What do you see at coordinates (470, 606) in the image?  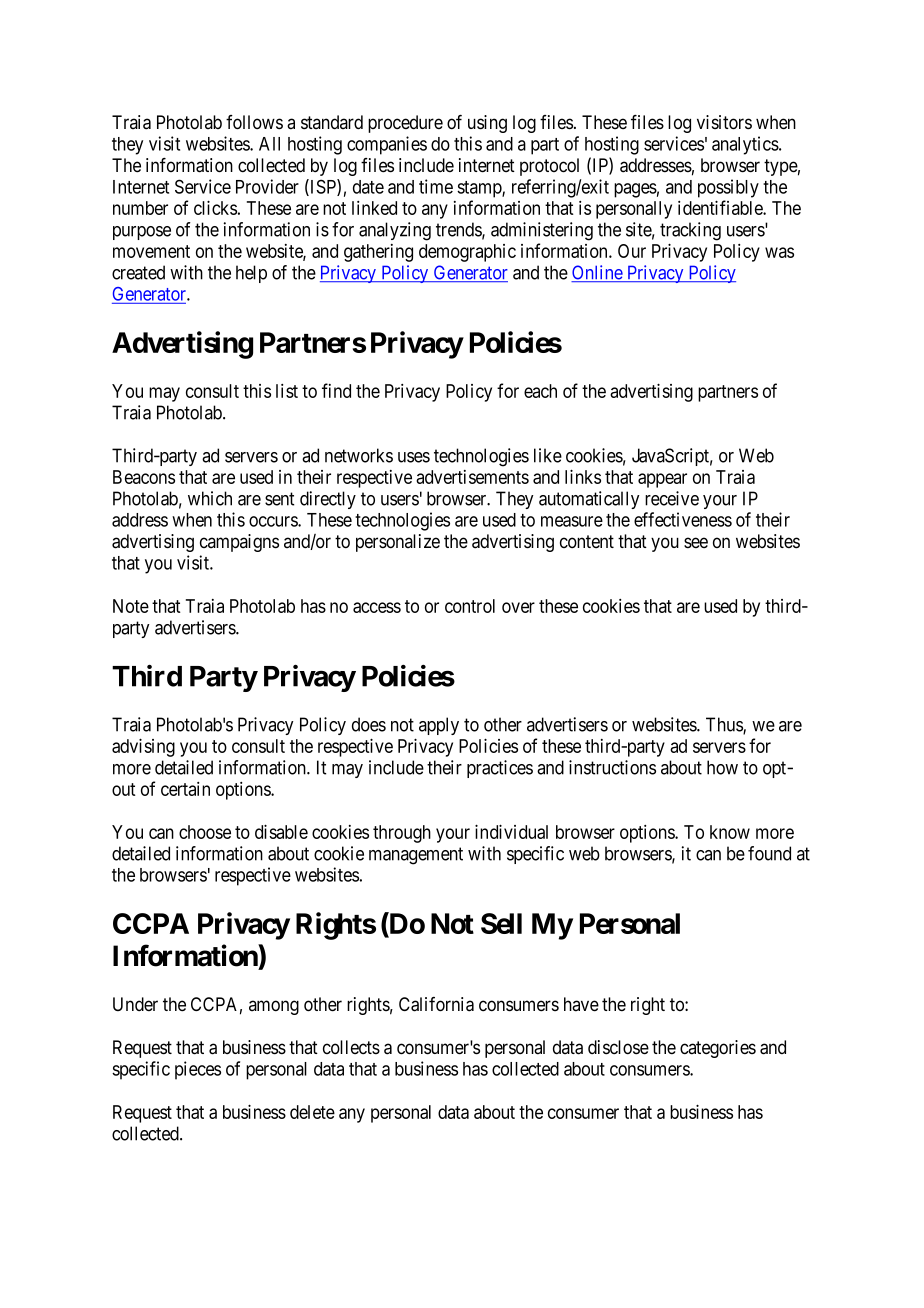 I see `control` at bounding box center [470, 606].
